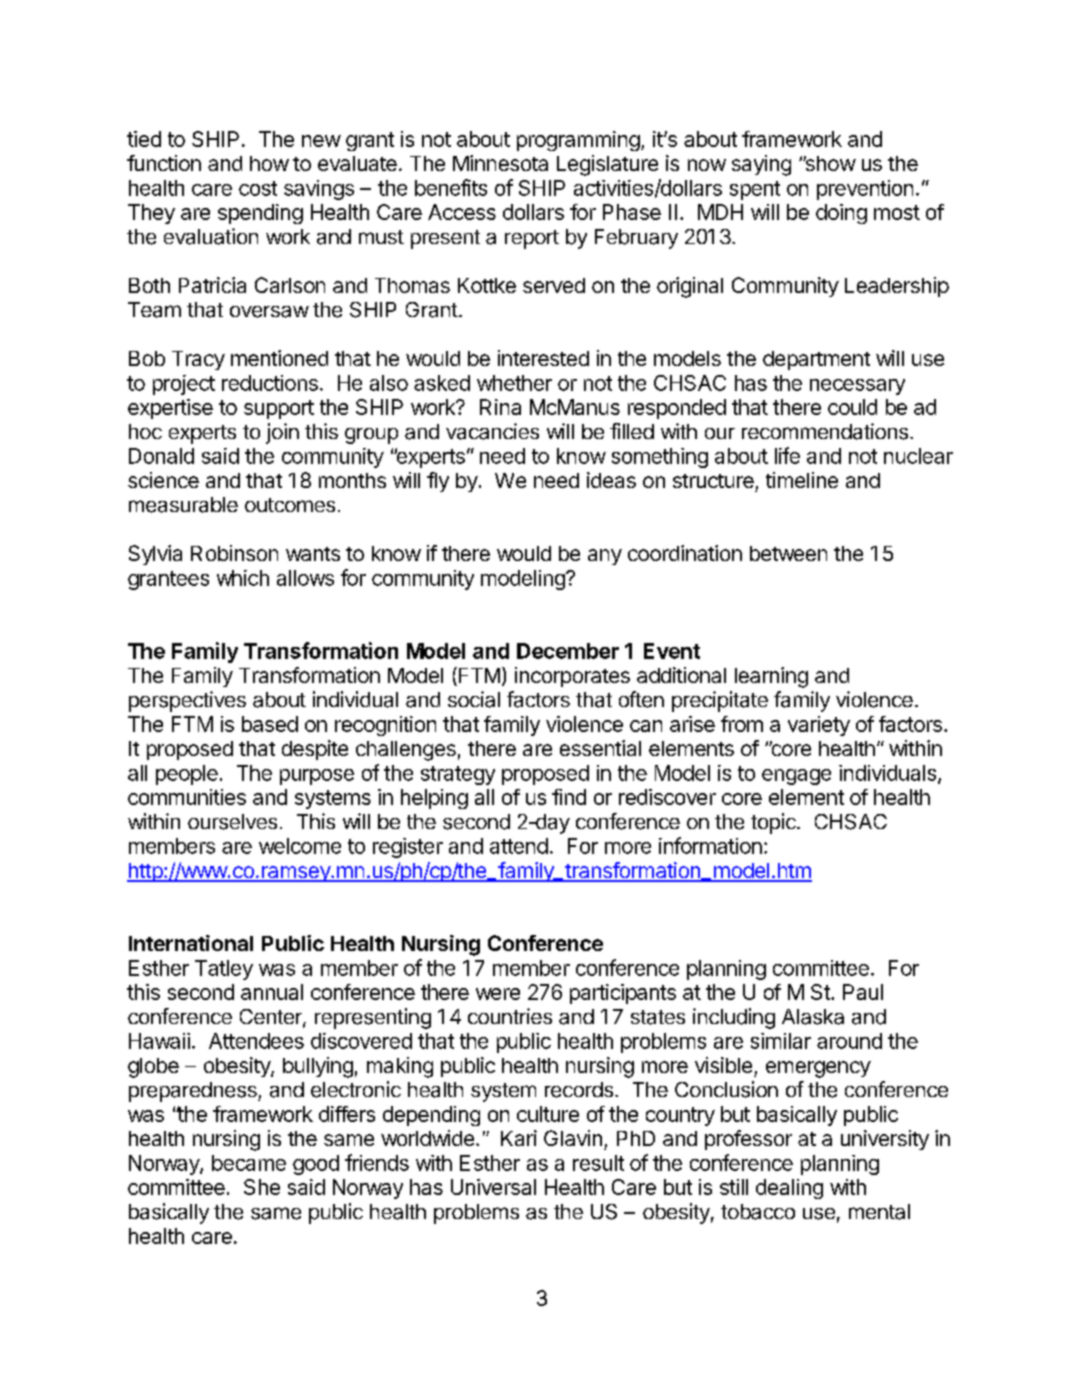  I want to click on Universal, so click(493, 1187).
